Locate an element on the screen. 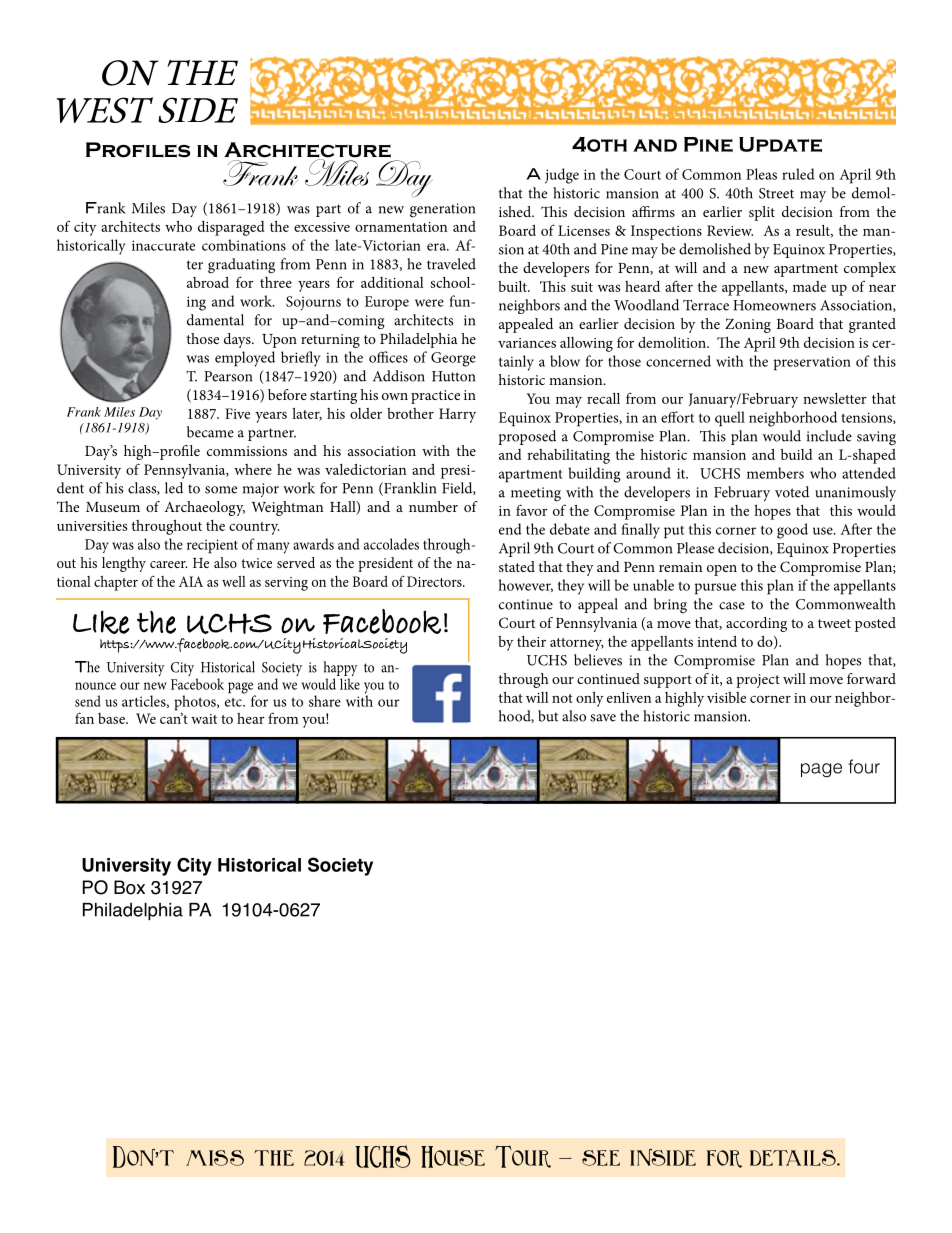 Image resolution: width=952 pixels, height=1233 pixels. their is located at coordinates (531, 641).
